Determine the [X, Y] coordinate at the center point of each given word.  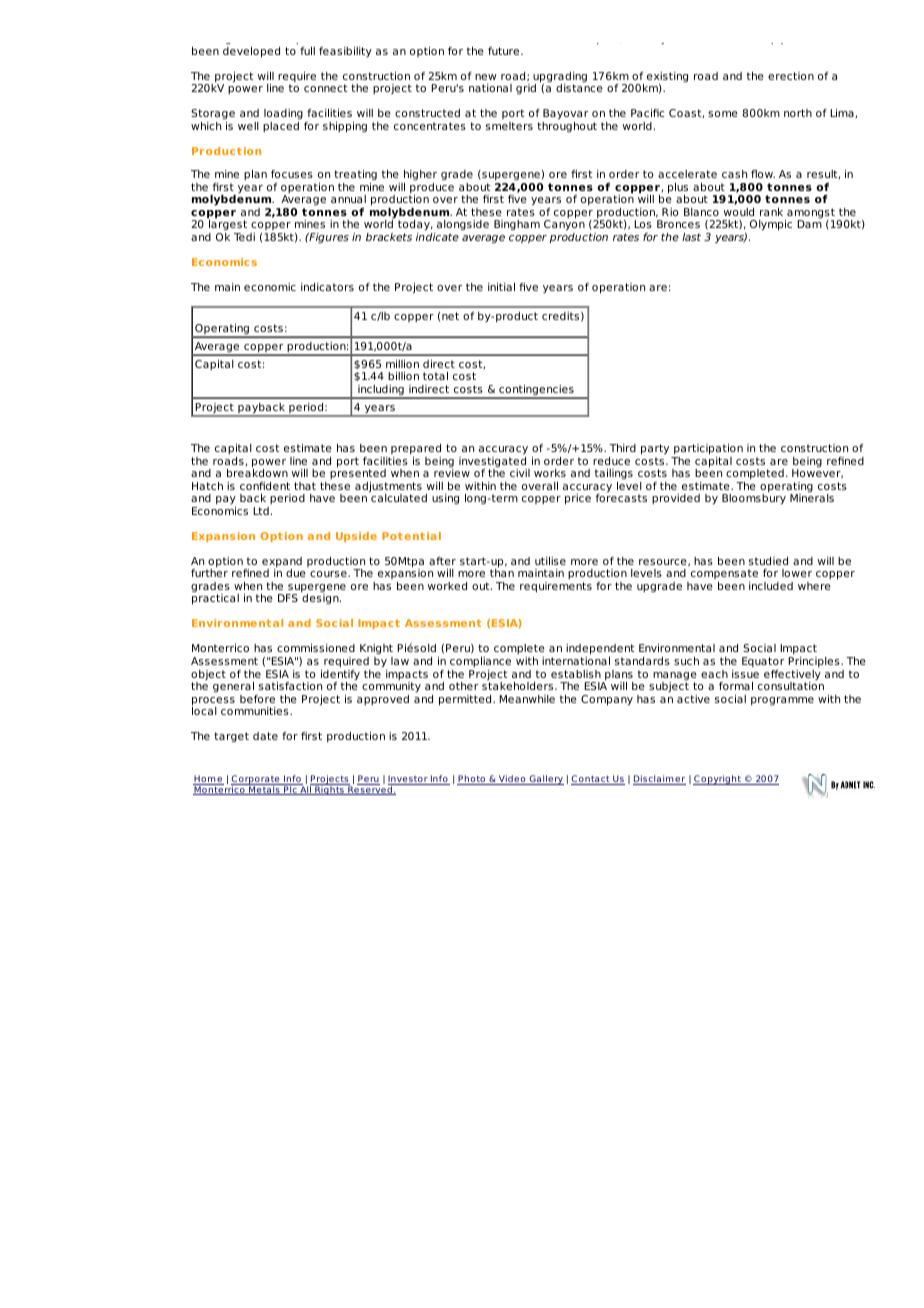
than [502, 572]
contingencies [536, 391]
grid [526, 89]
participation [708, 449]
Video [512, 780]
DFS [288, 598]
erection [791, 76]
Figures [328, 238]
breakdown [257, 472]
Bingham [517, 225]
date [265, 736]
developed [251, 52]
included [771, 586]
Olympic [771, 225]
